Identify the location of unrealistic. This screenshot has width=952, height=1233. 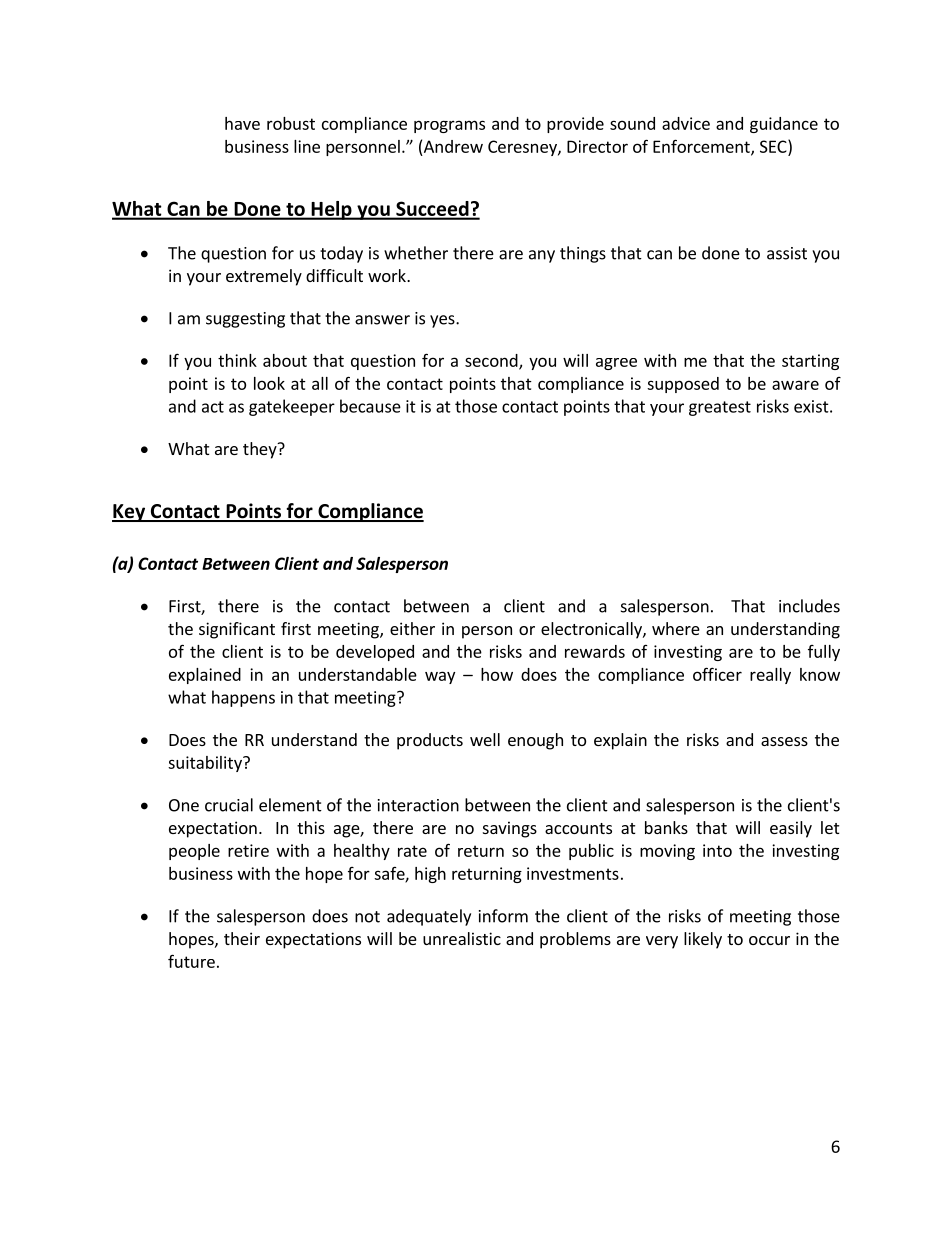
(462, 938).
